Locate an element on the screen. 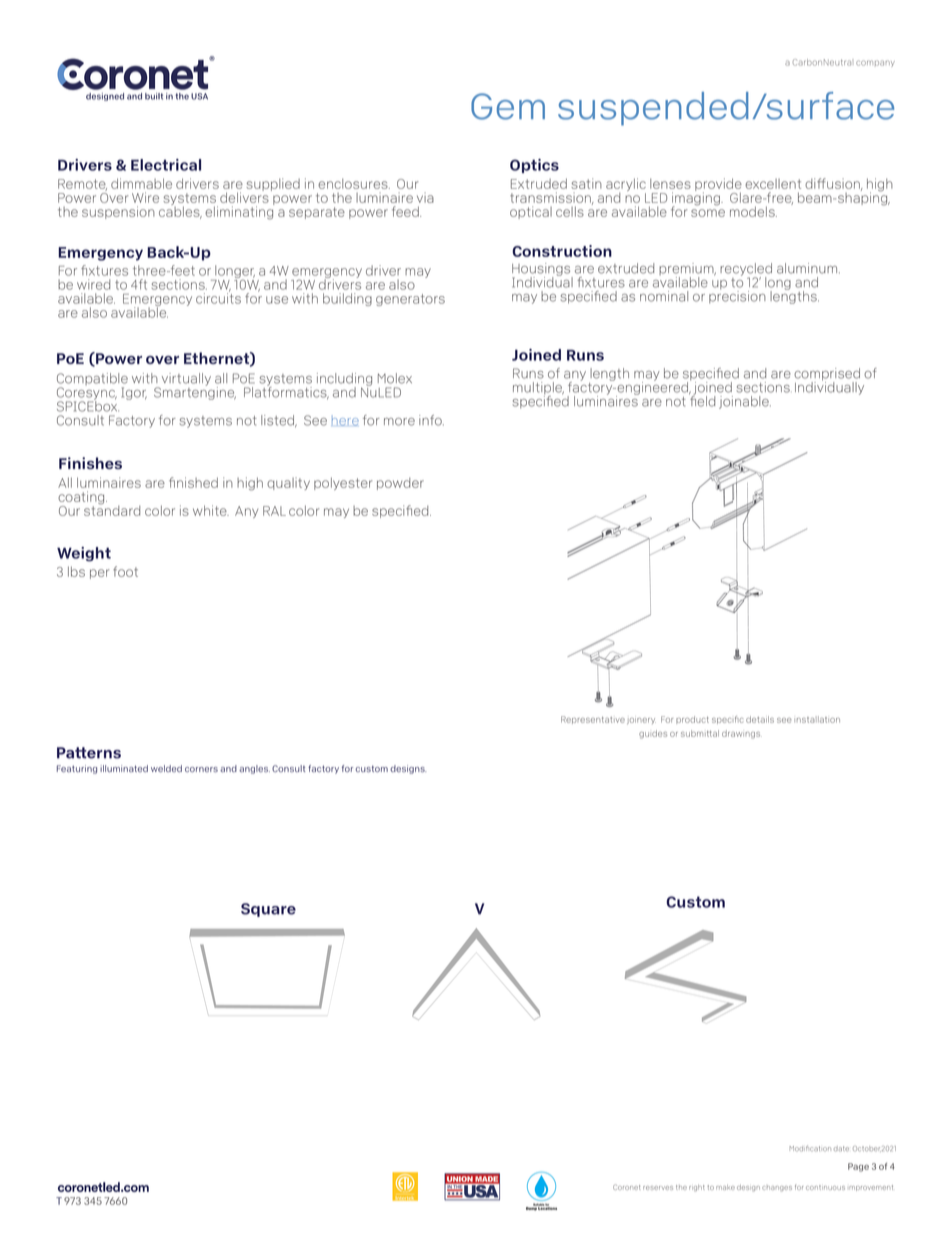 The image size is (952, 1233). company is located at coordinates (875, 63).
